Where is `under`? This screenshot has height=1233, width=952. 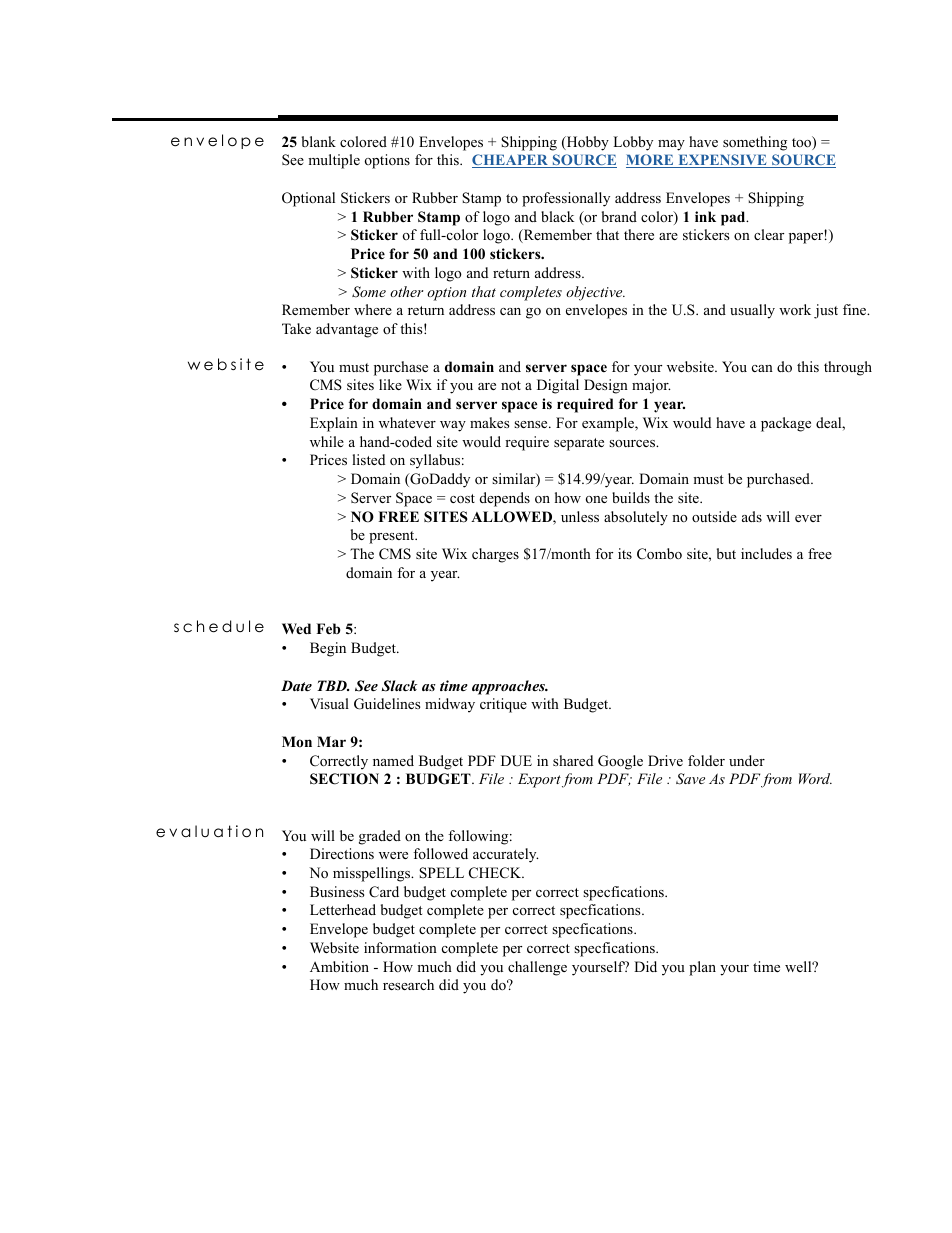 under is located at coordinates (747, 760).
